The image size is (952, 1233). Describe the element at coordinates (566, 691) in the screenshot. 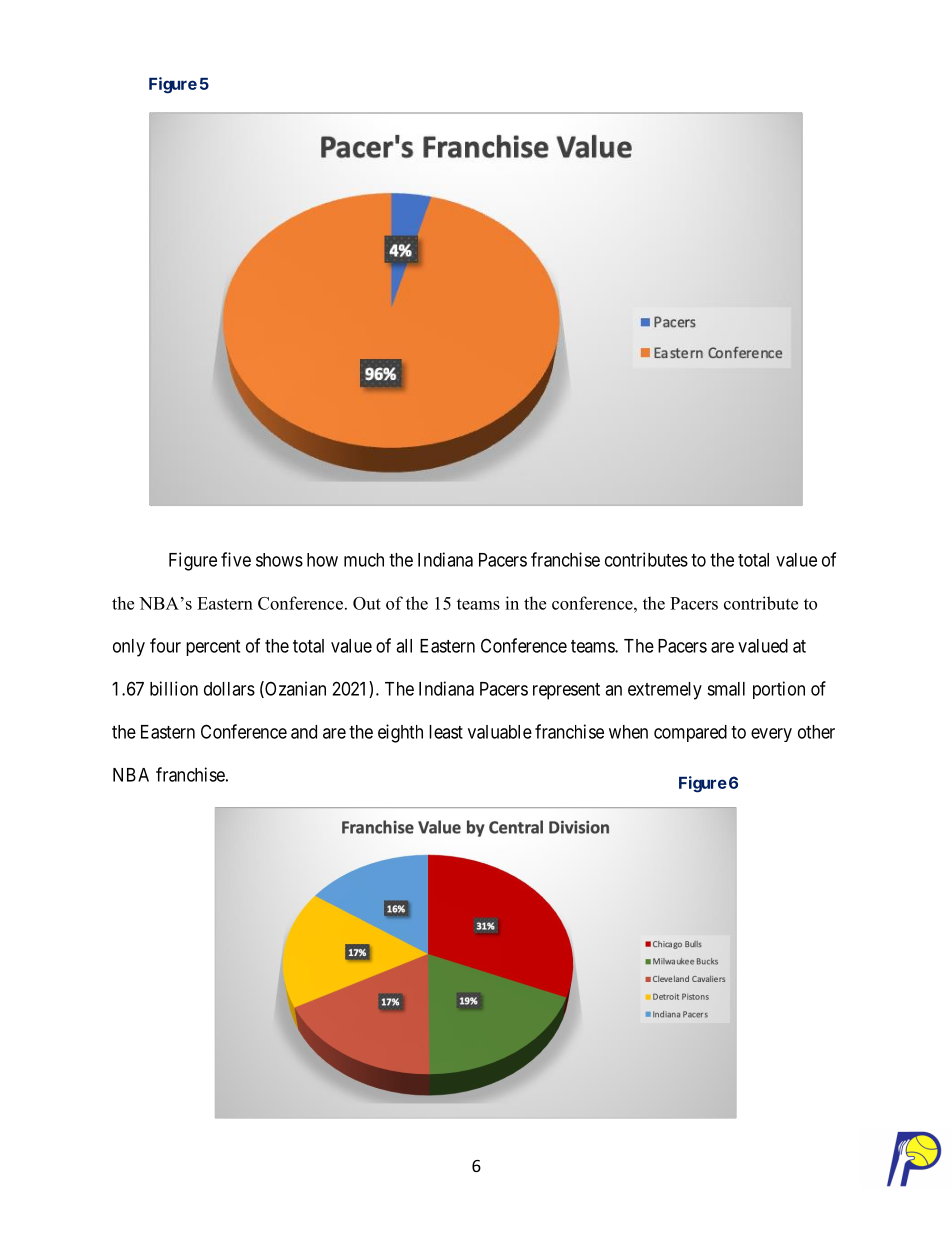

I see `represent` at that location.
